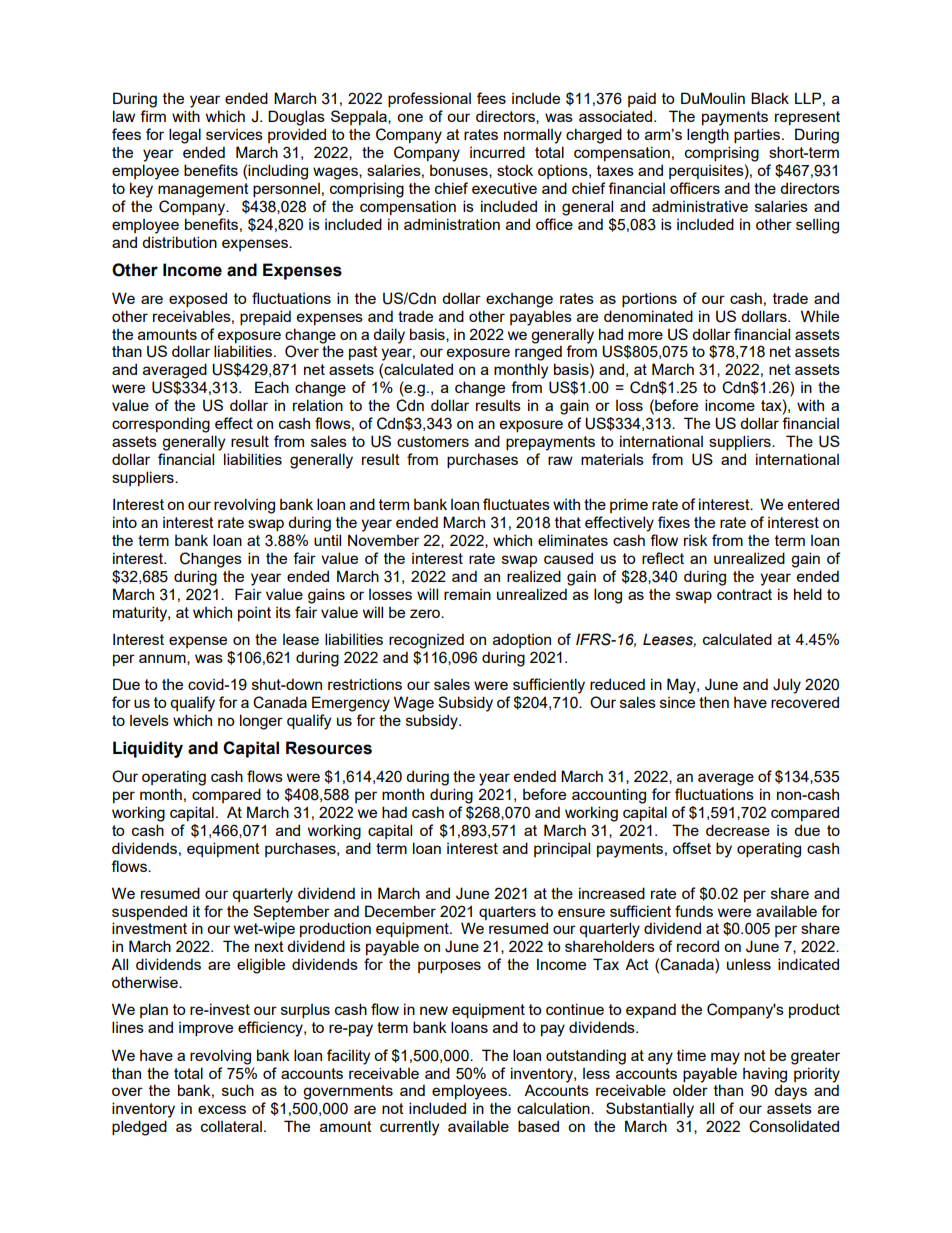 The width and height of the screenshot is (952, 1233). I want to click on corresponding, so click(161, 425).
